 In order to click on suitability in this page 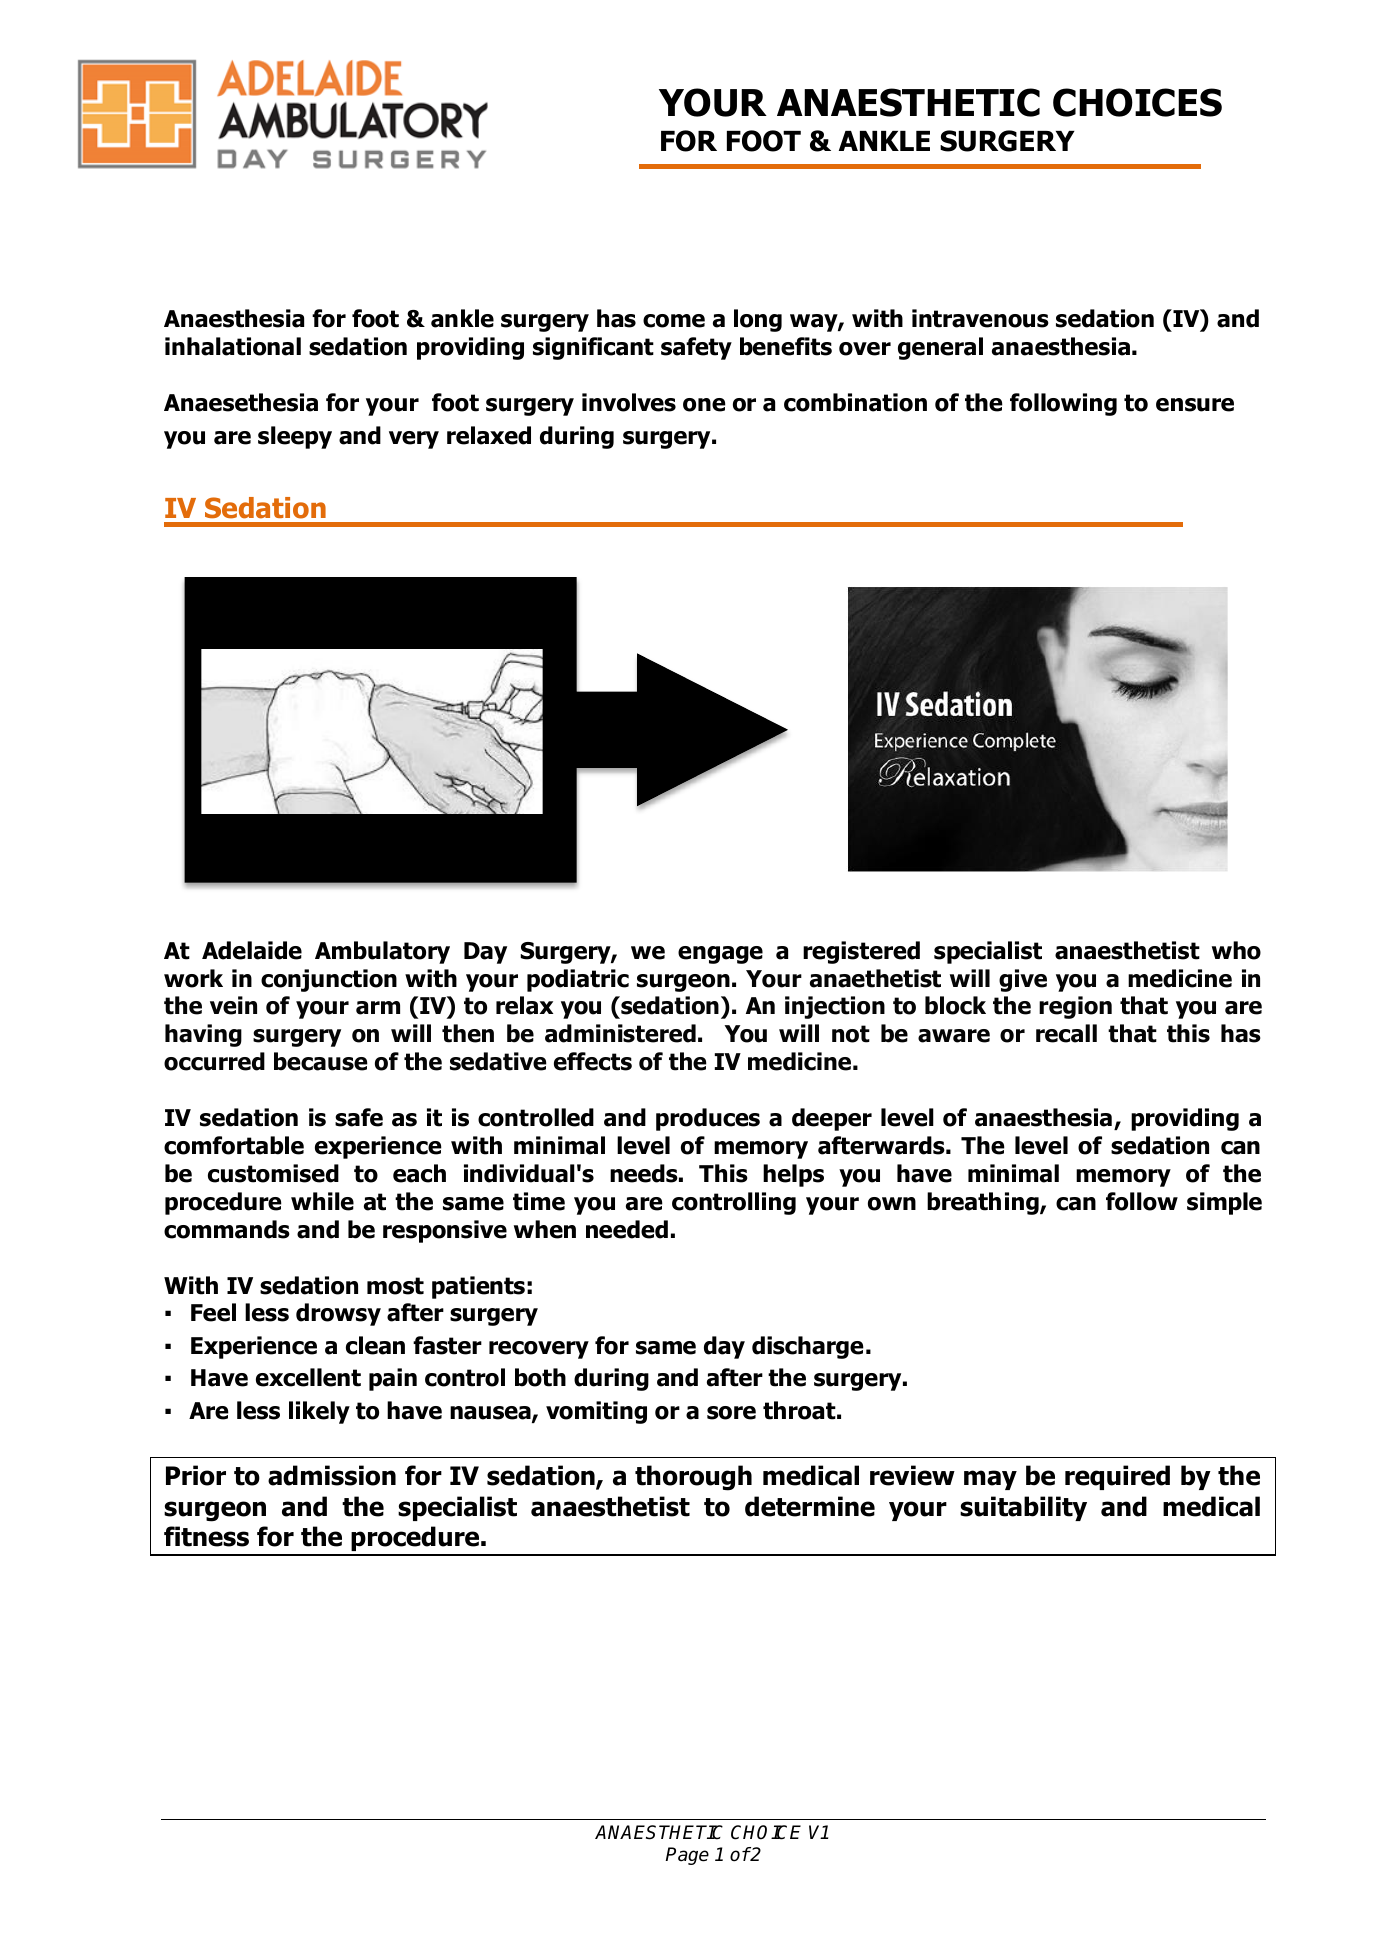, I will do `click(1023, 1508)`.
